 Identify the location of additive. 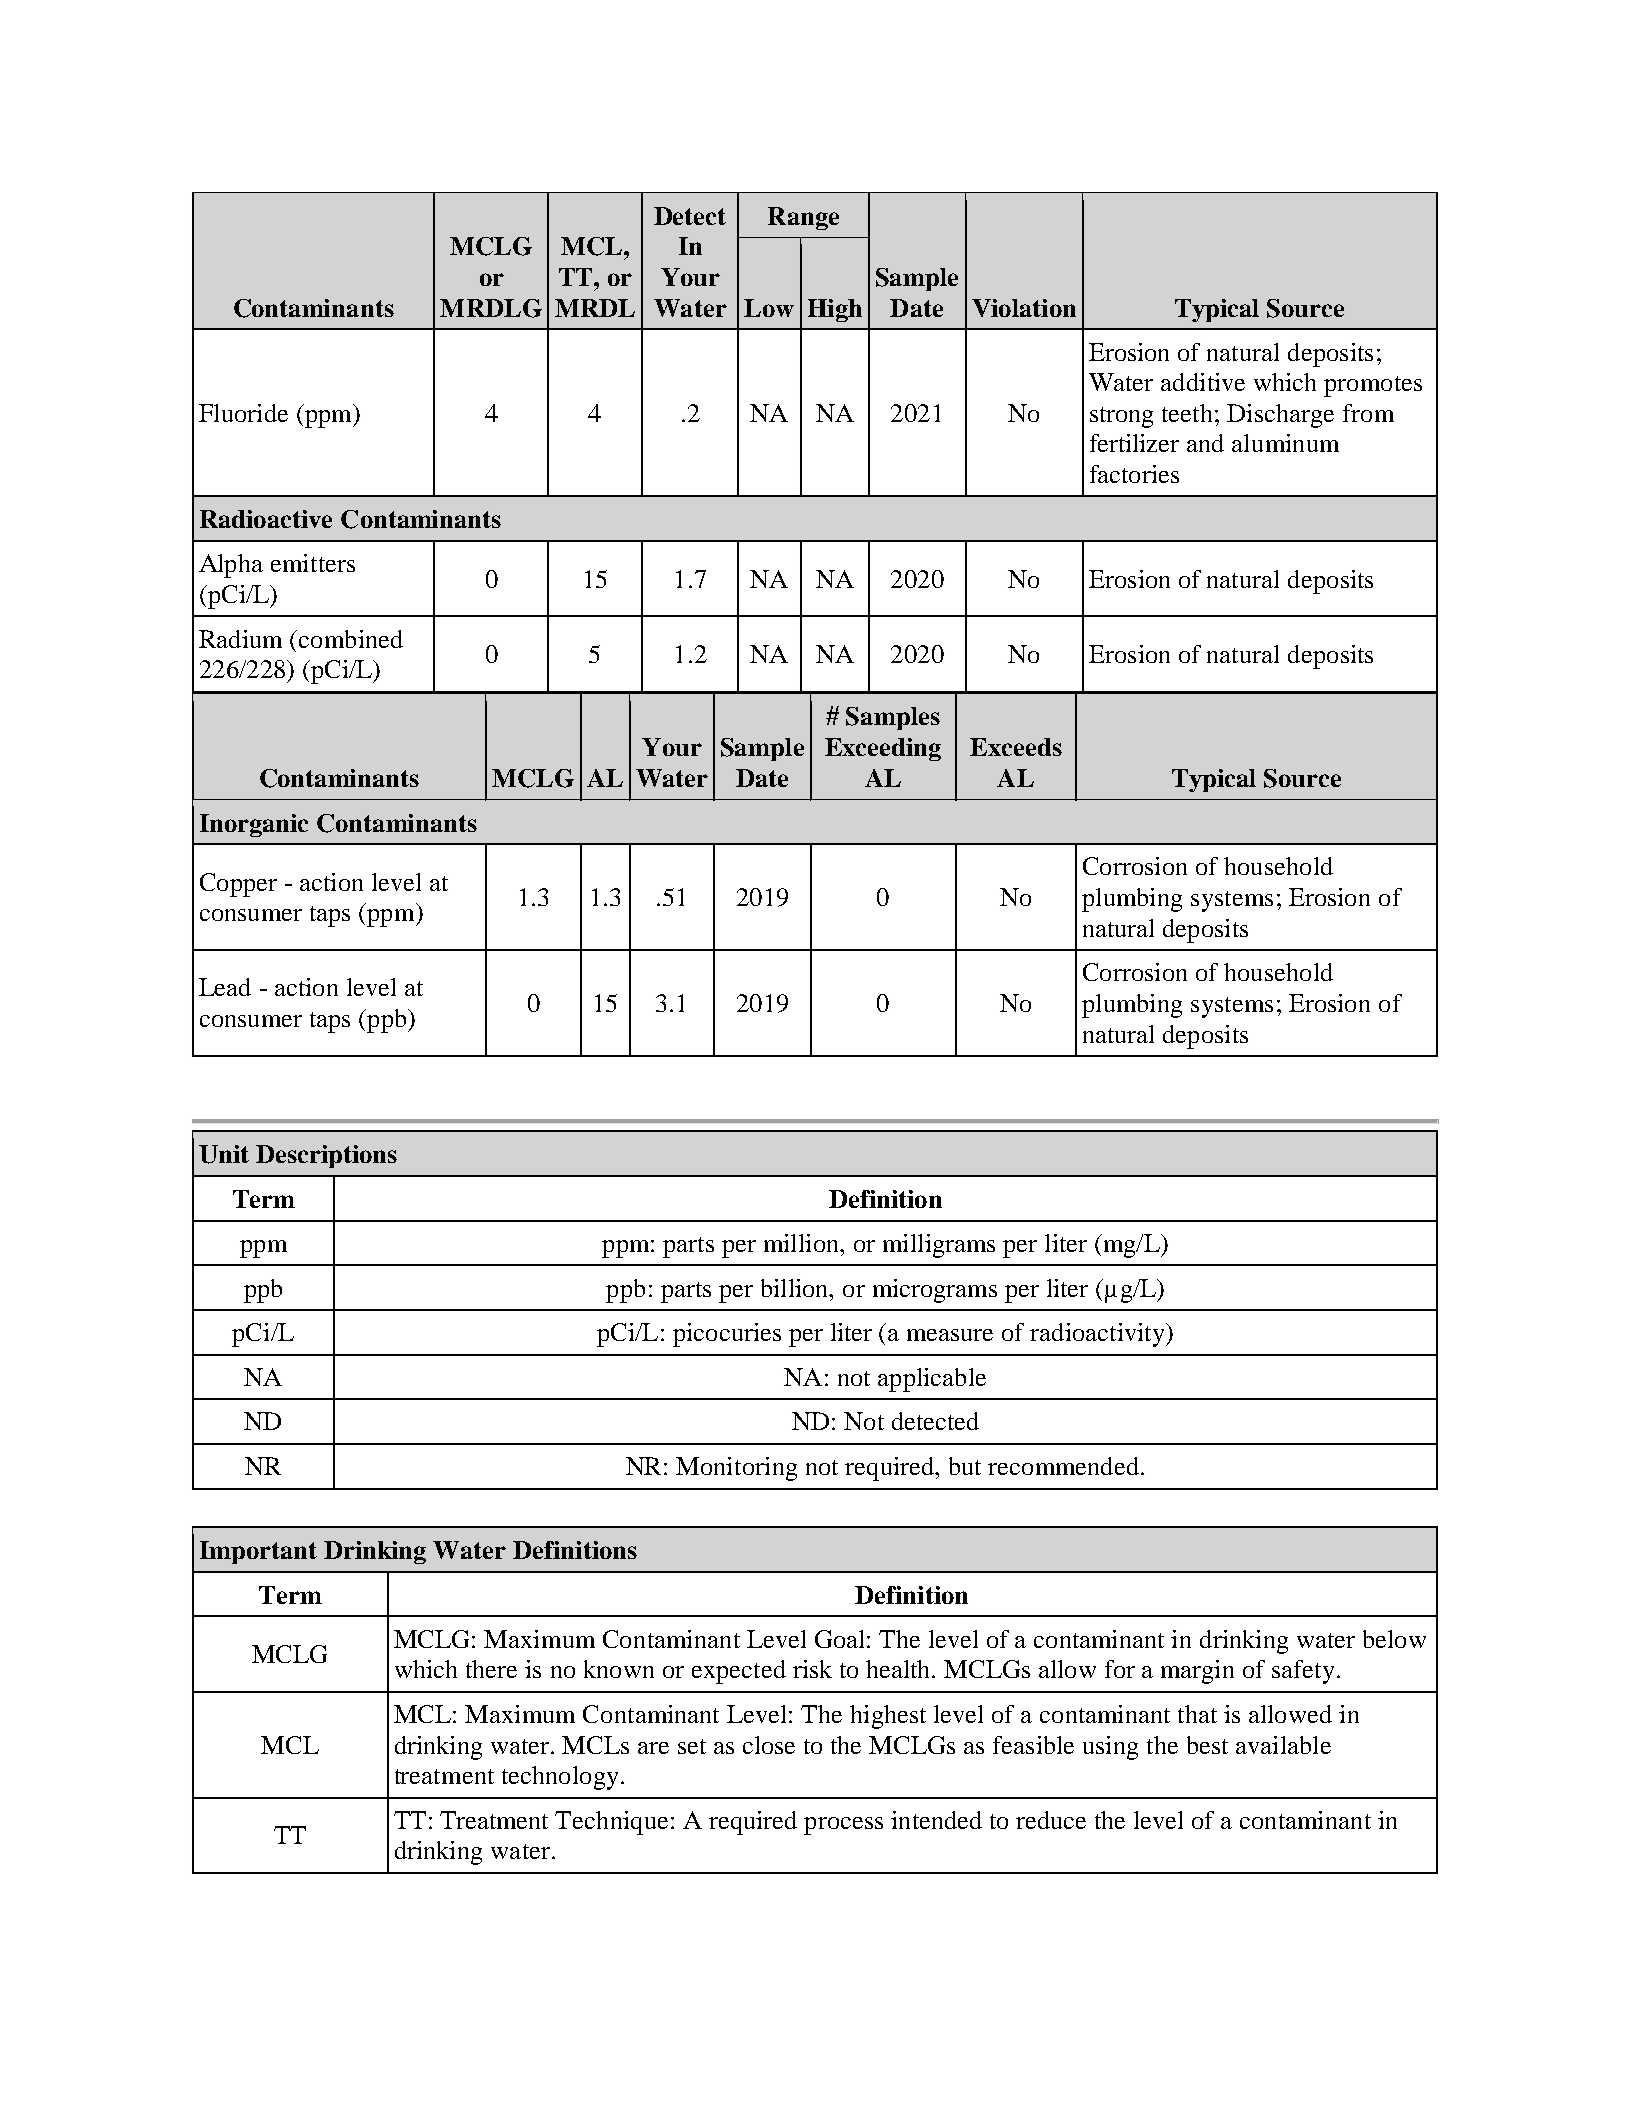
(1203, 382).
